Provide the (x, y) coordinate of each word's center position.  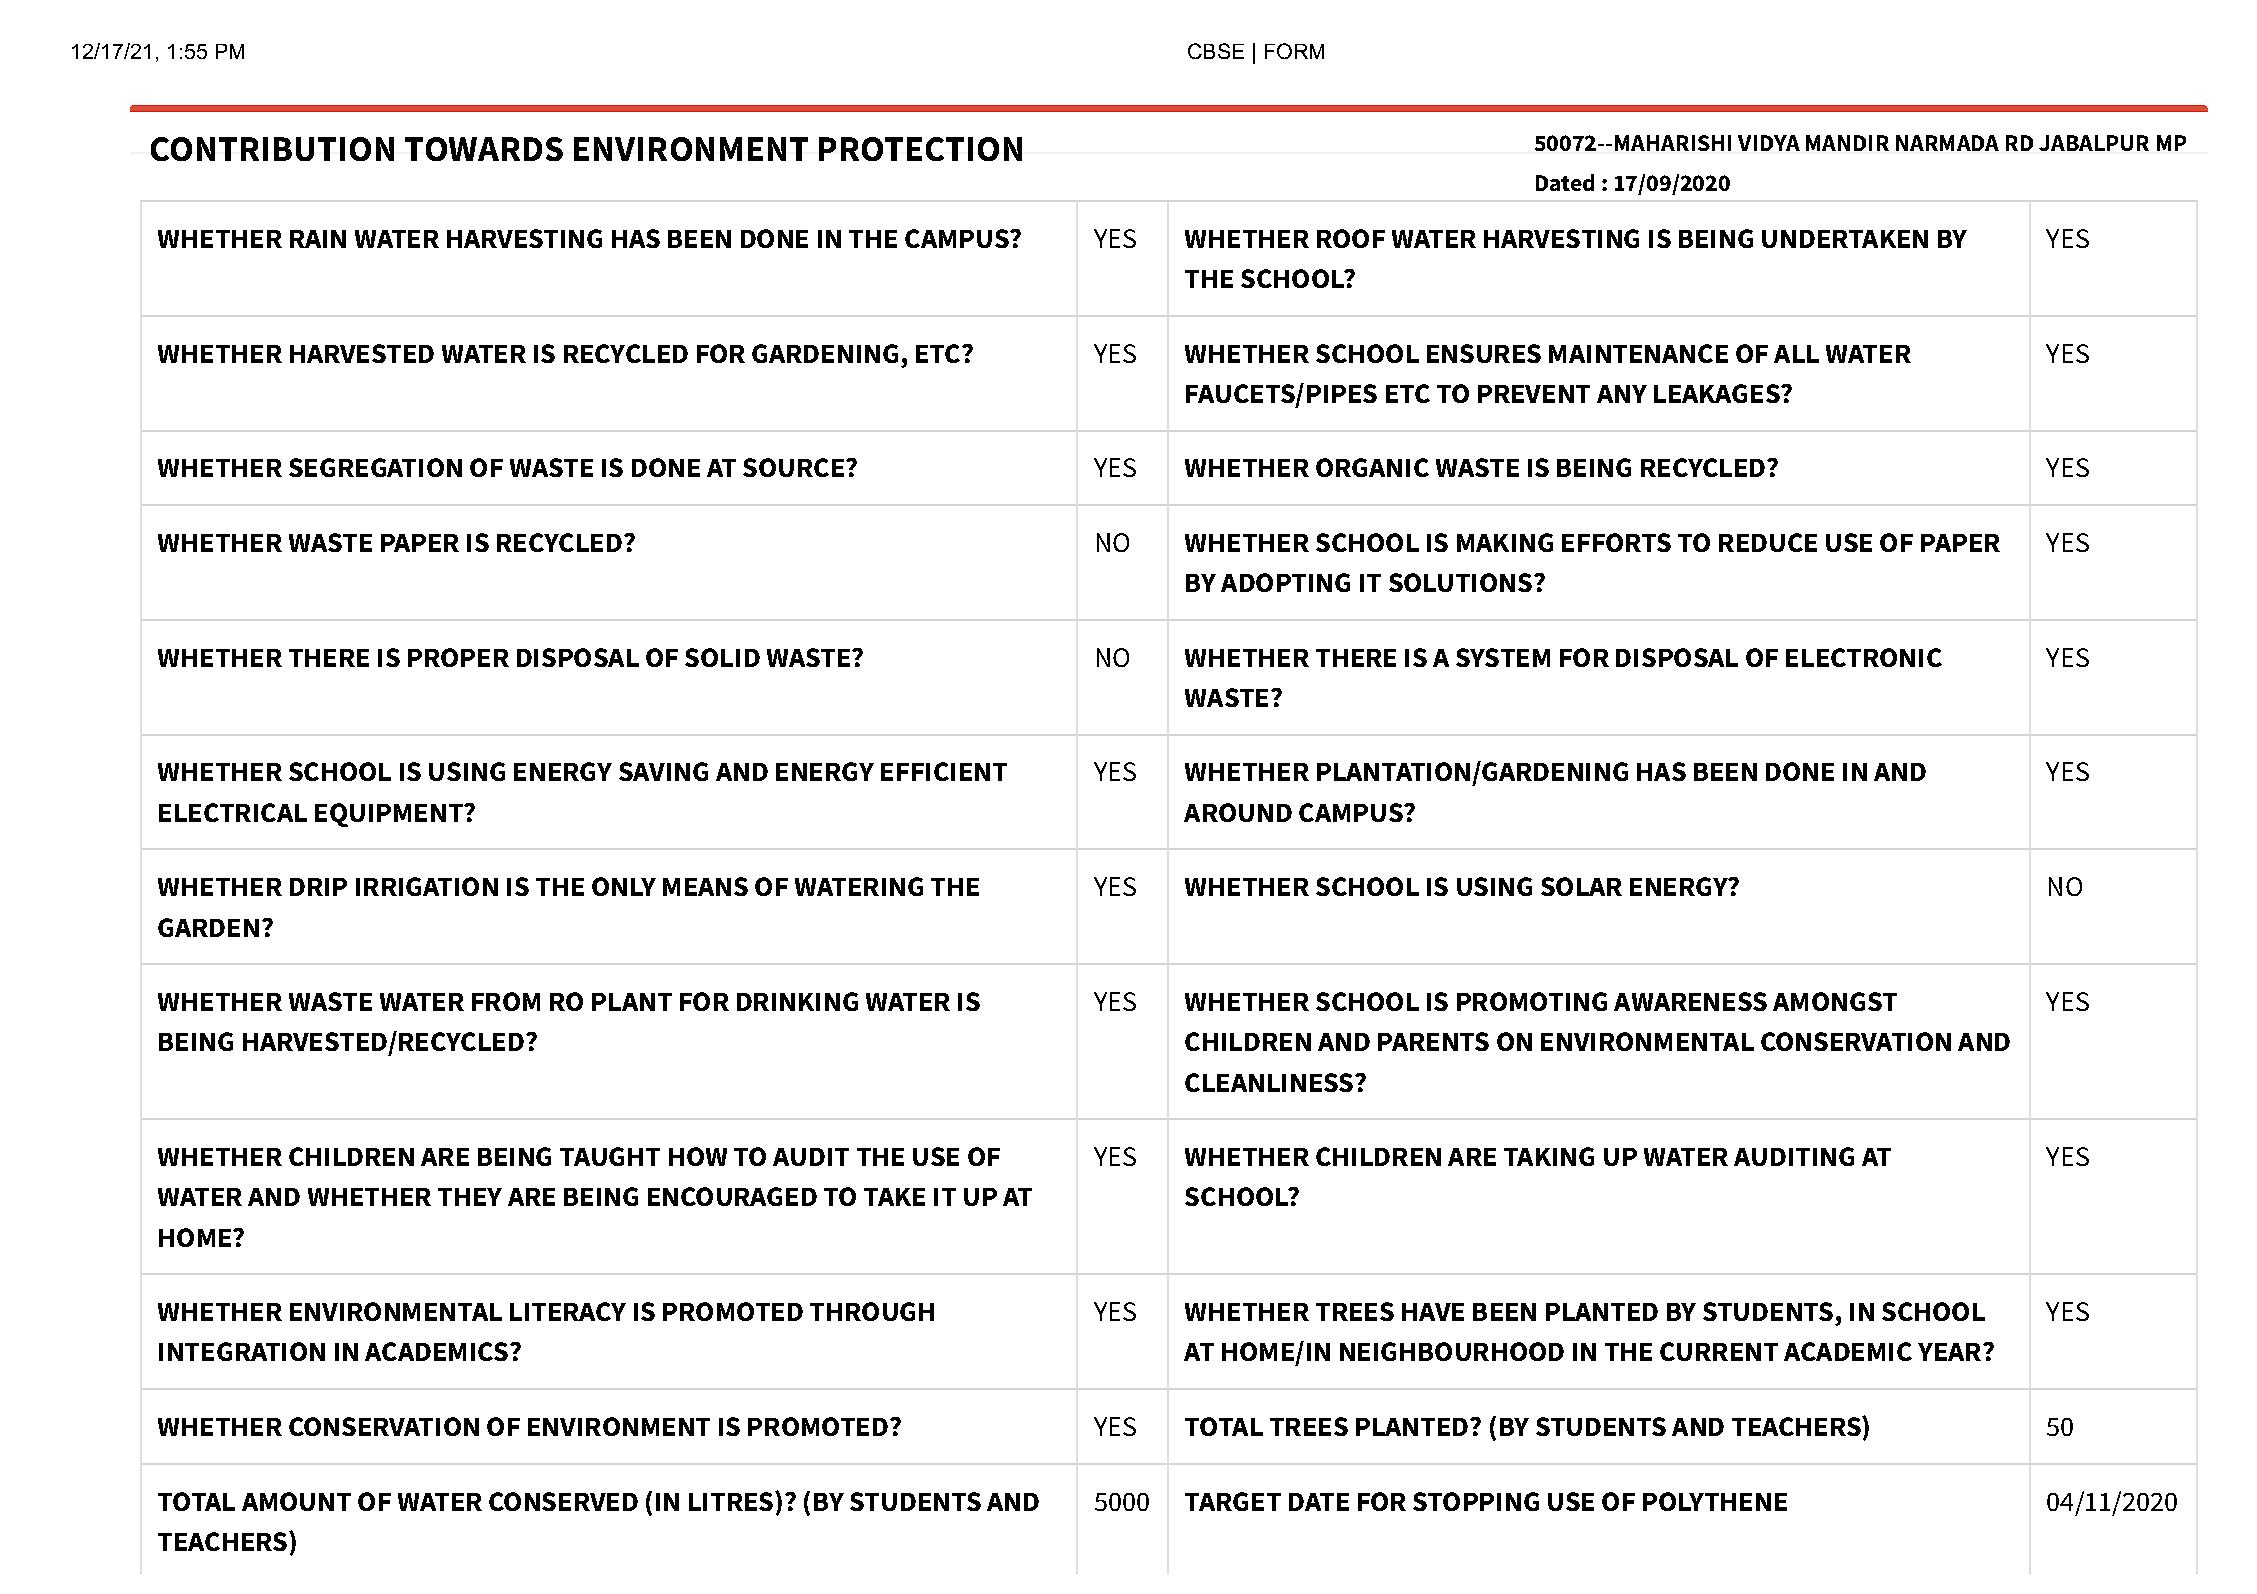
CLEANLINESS (1270, 1082)
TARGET (1233, 1501)
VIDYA (1769, 143)
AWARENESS (1690, 1001)
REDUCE (1768, 542)
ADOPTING (1285, 582)
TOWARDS (484, 149)
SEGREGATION (375, 467)
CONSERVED (563, 1501)
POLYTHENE (1715, 1501)
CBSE (1216, 51)
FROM (506, 1001)
